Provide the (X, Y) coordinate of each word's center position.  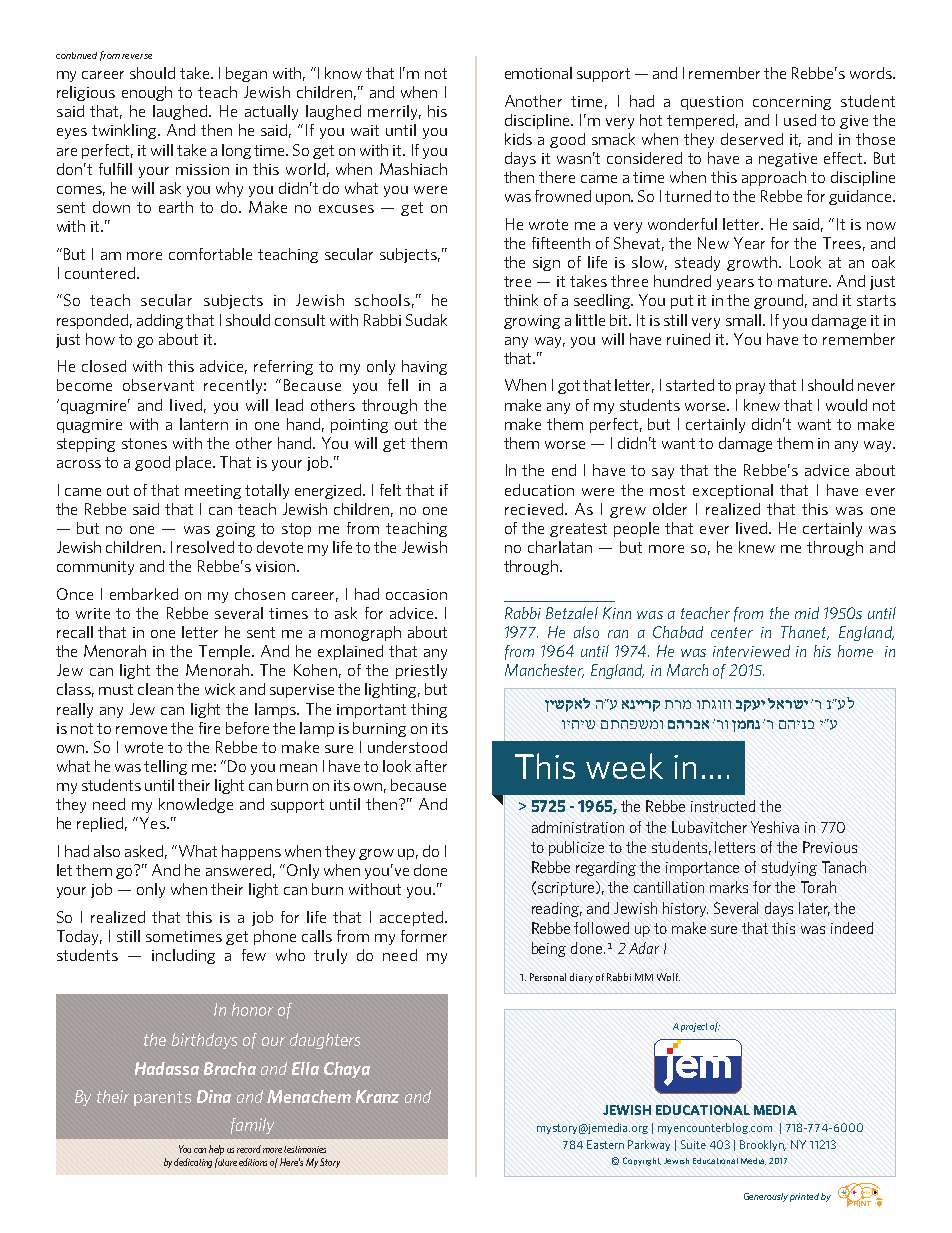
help (216, 1150)
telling (165, 767)
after (431, 766)
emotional (538, 73)
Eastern (605, 1144)
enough (147, 93)
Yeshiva (775, 827)
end (564, 470)
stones (144, 443)
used (800, 120)
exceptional (733, 491)
